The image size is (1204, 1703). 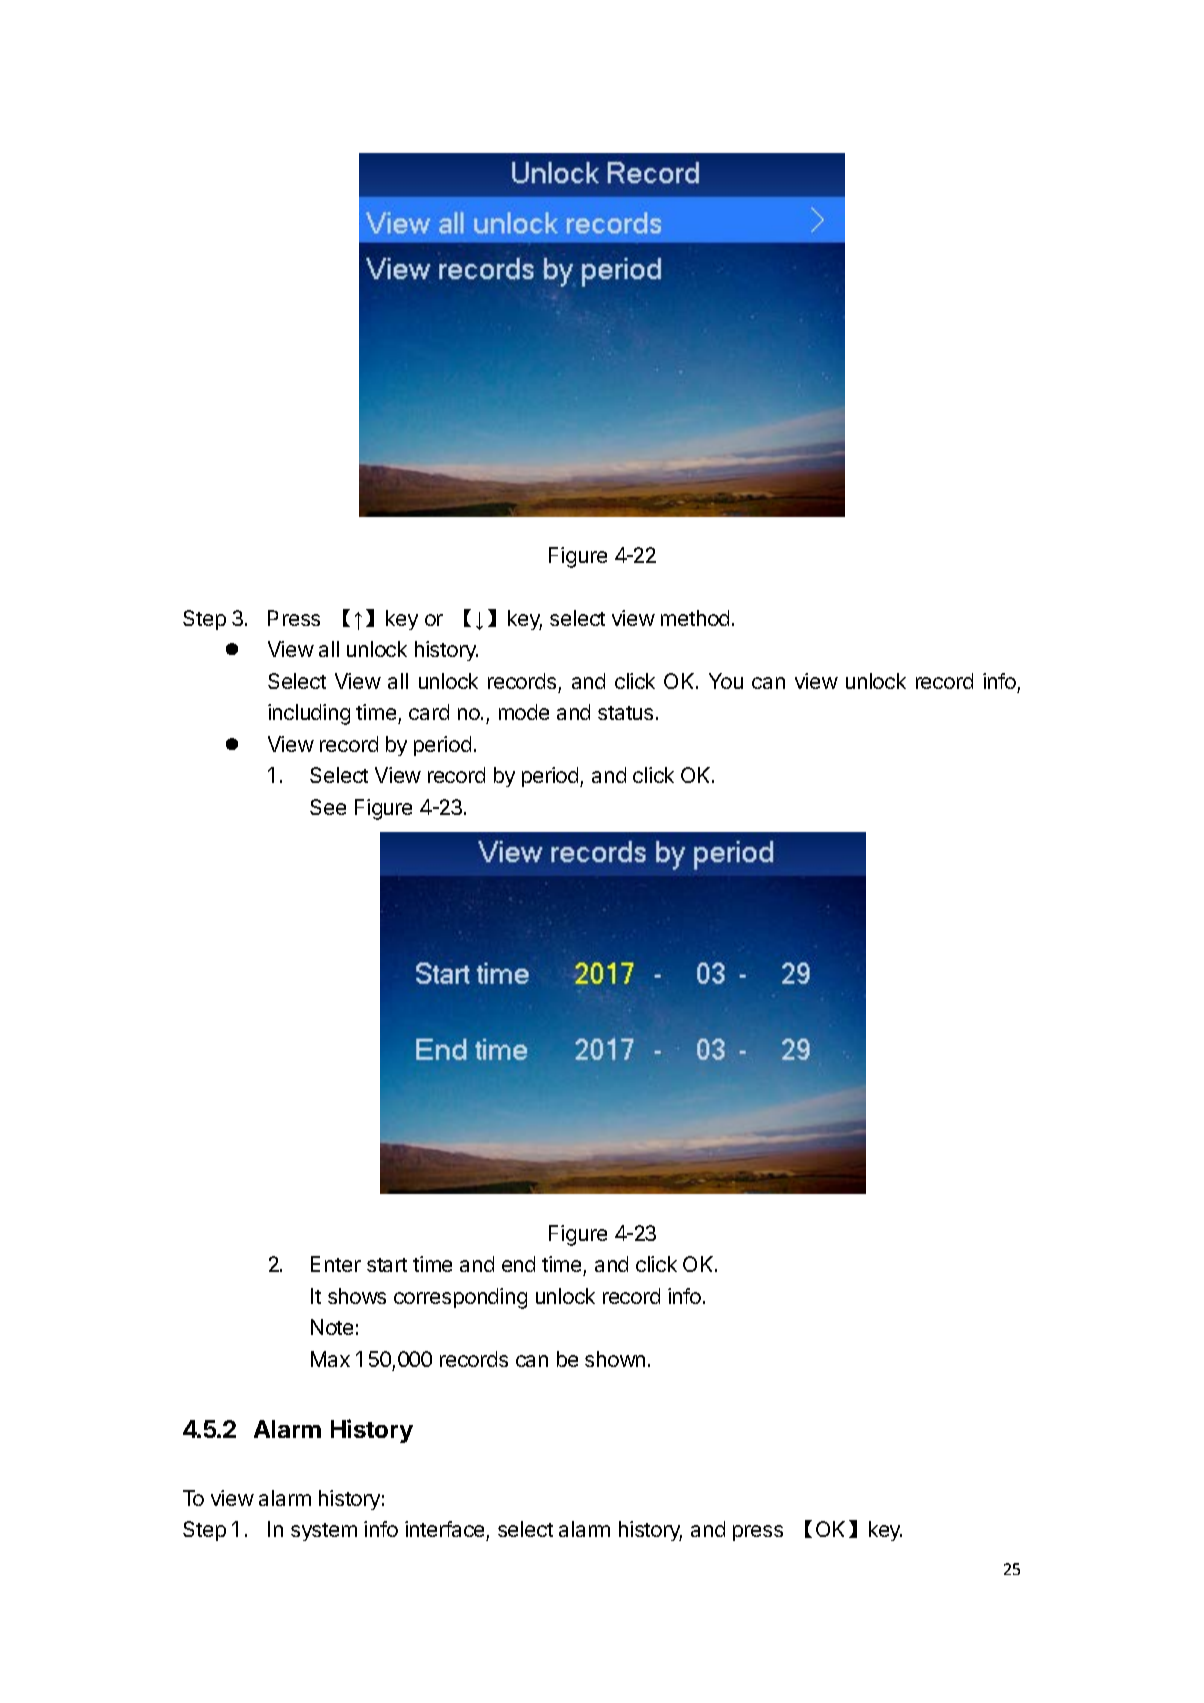 I want to click on including, so click(x=309, y=714).
